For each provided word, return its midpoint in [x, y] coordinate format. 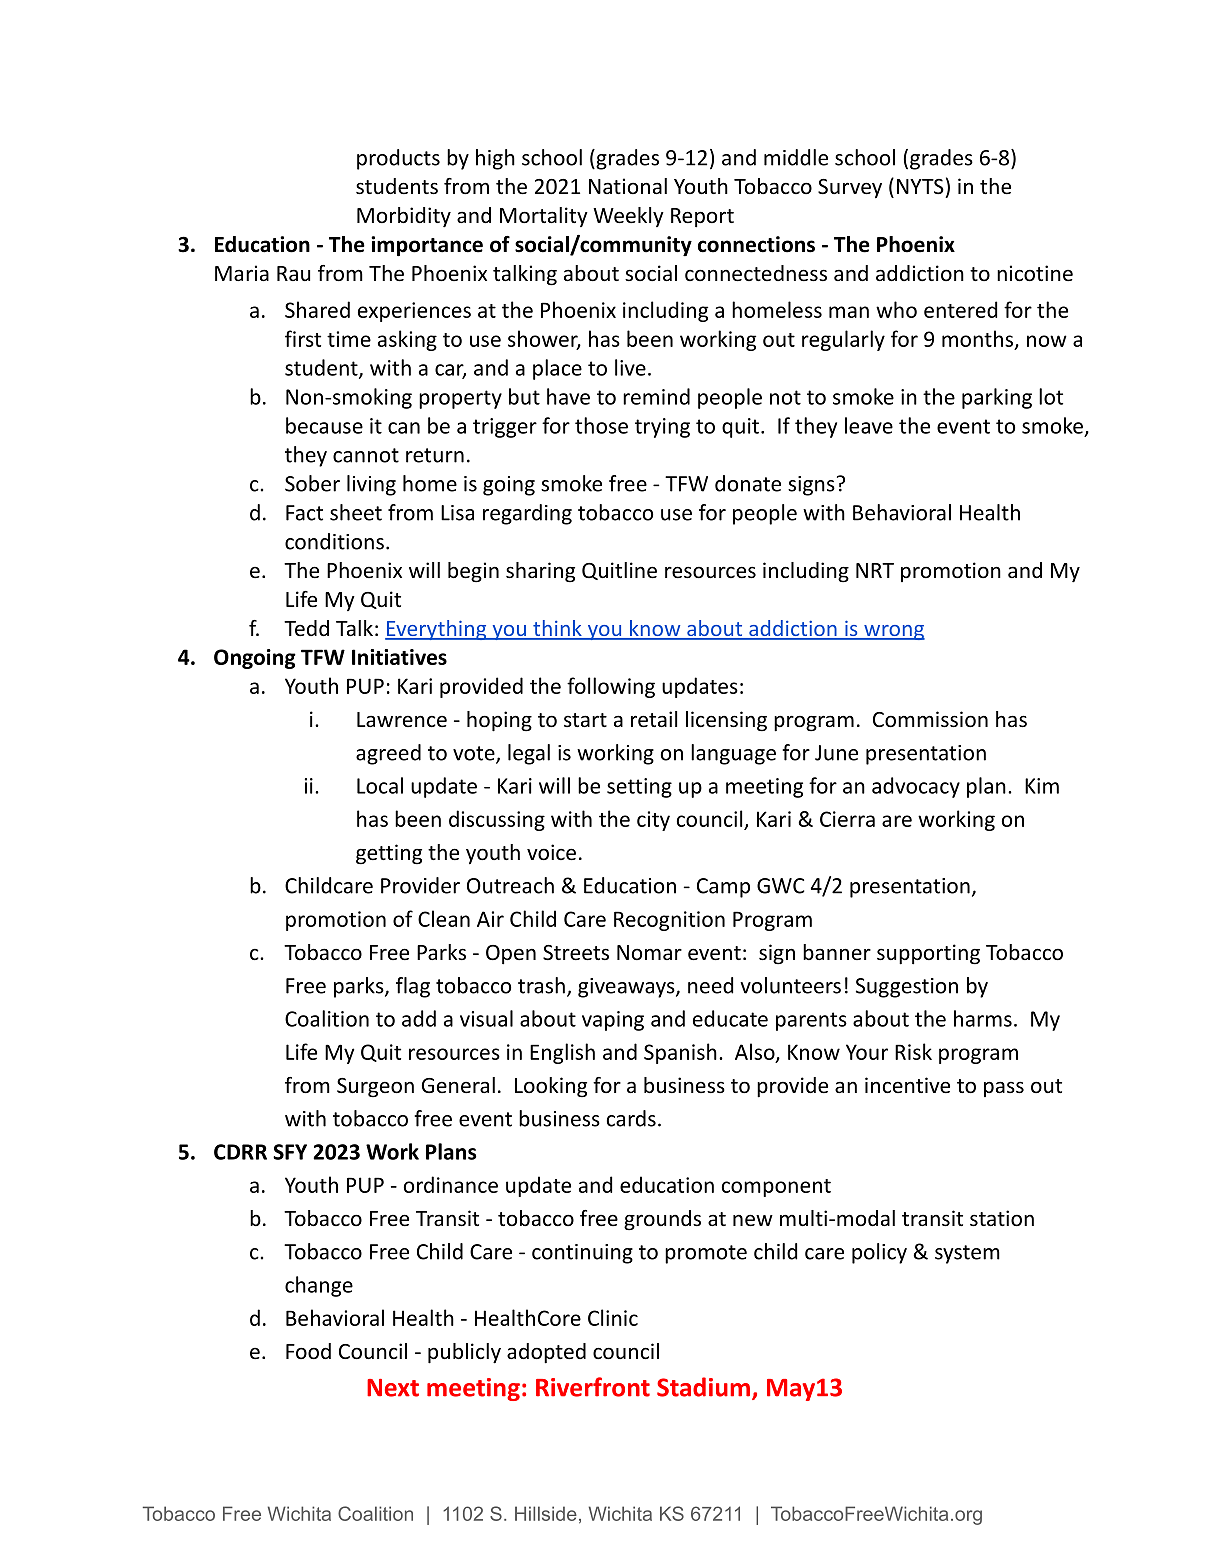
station [1002, 1218]
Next [393, 1388]
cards [631, 1118]
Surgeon [375, 1088]
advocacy [916, 787]
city [653, 821]
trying [662, 428]
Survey [850, 189]
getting [389, 854]
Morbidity [404, 217]
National [628, 186]
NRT [875, 570]
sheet [356, 512]
